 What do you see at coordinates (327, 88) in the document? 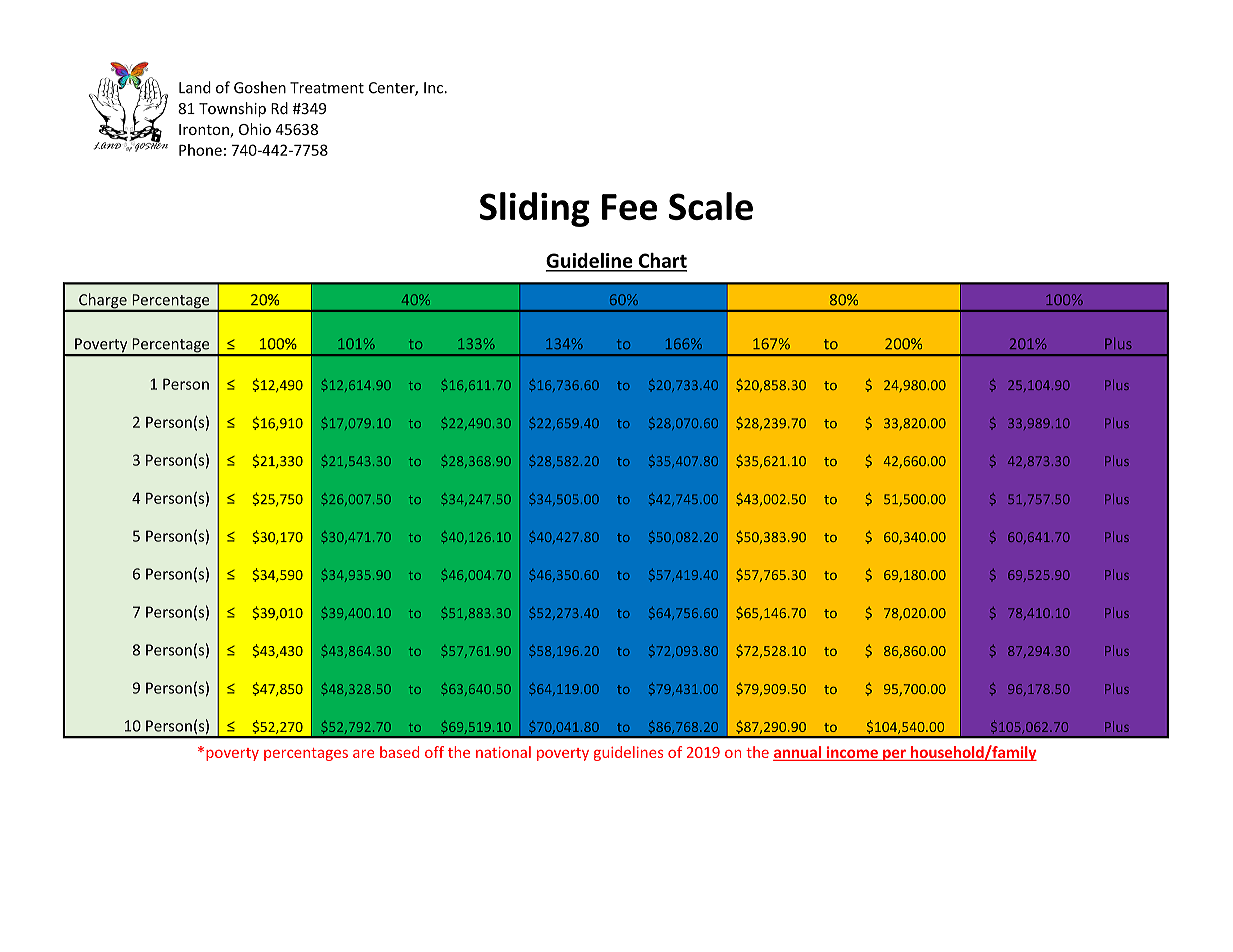
I see `Treatment` at bounding box center [327, 88].
